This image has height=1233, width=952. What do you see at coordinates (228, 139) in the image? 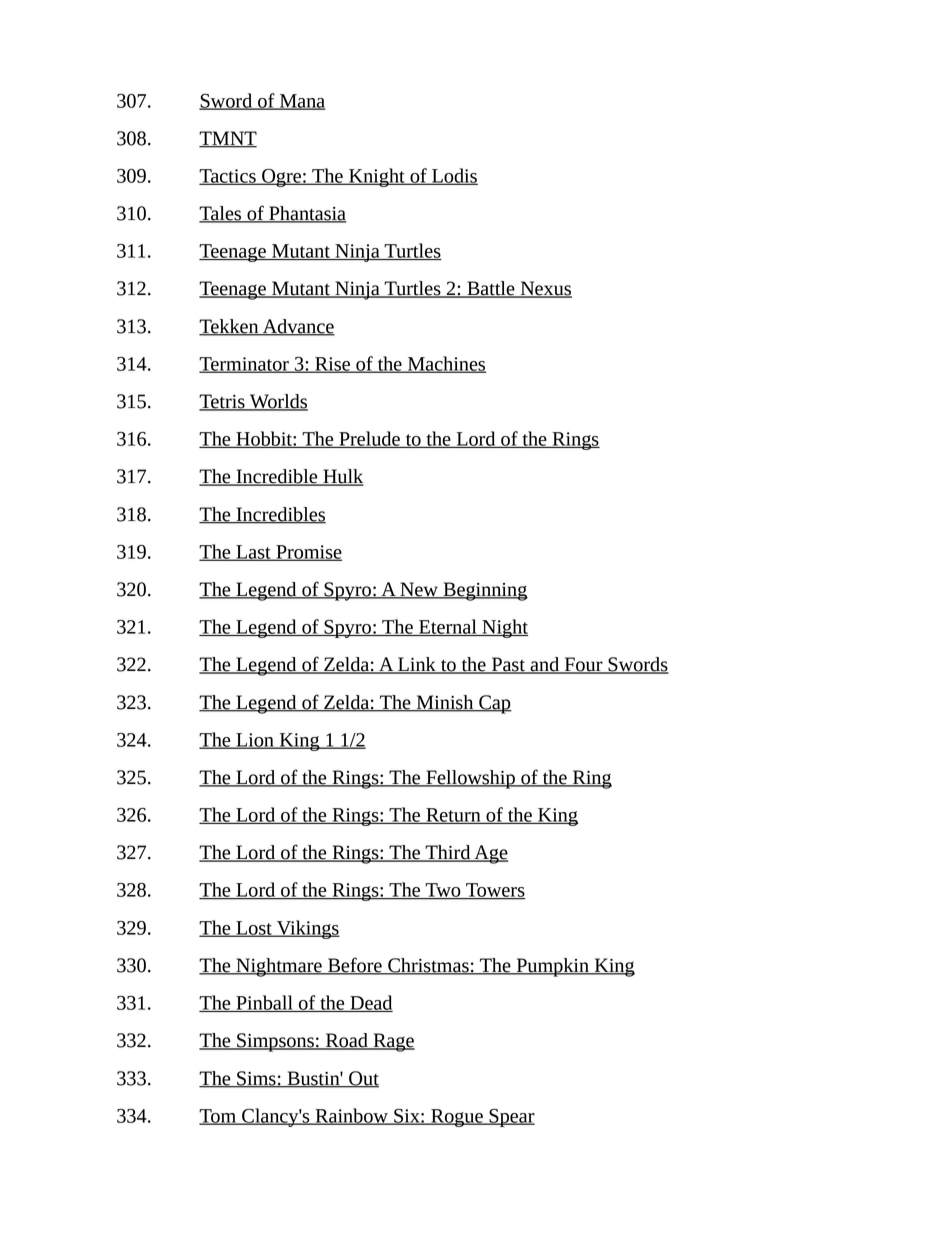
I see `TMNT` at bounding box center [228, 139].
